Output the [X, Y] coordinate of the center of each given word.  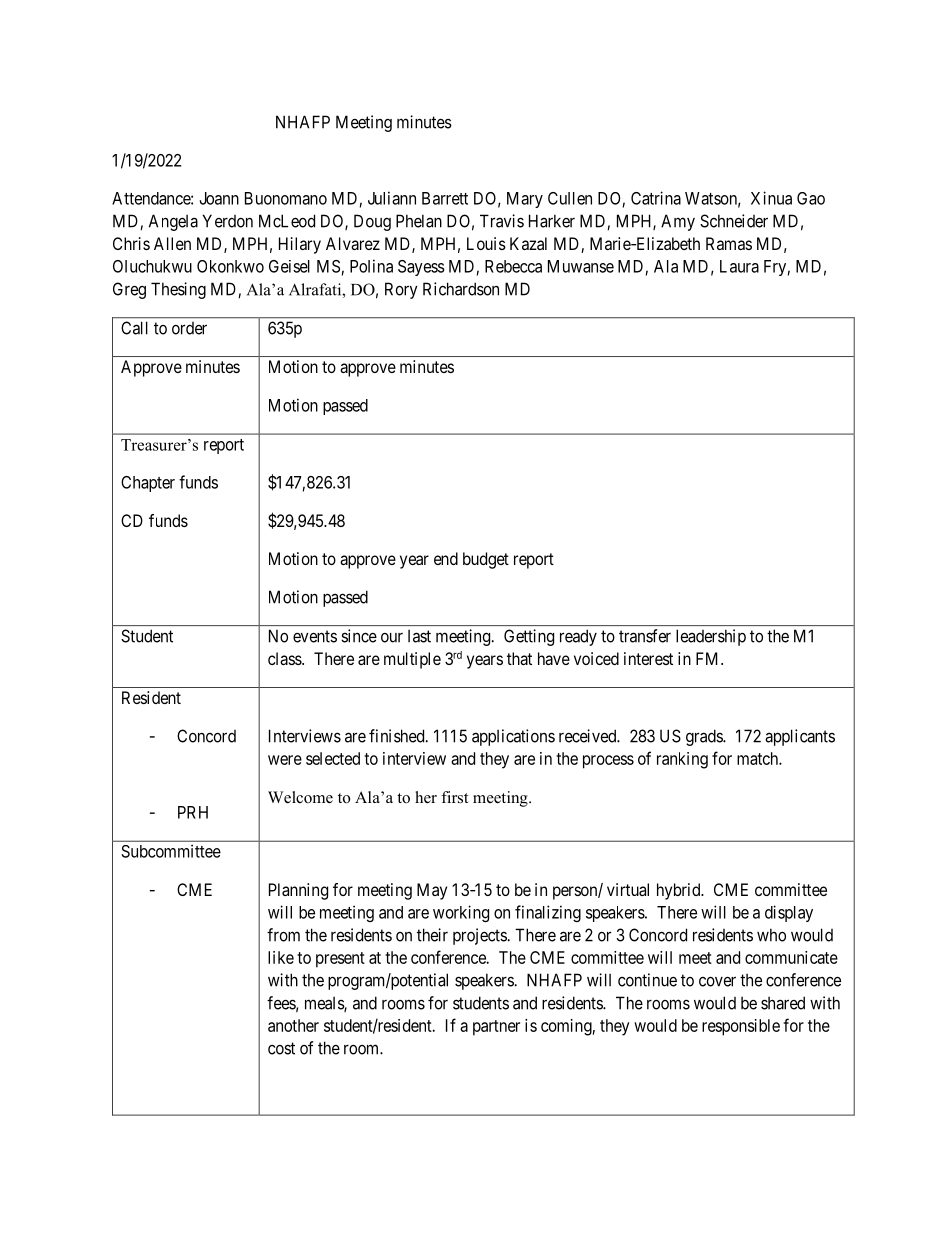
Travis [502, 221]
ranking [682, 760]
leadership [711, 637]
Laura [739, 266]
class [285, 658]
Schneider [734, 221]
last [419, 636]
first [454, 797]
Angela [173, 222]
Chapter [148, 484]
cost [281, 1048]
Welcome [300, 797]
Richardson [461, 289]
